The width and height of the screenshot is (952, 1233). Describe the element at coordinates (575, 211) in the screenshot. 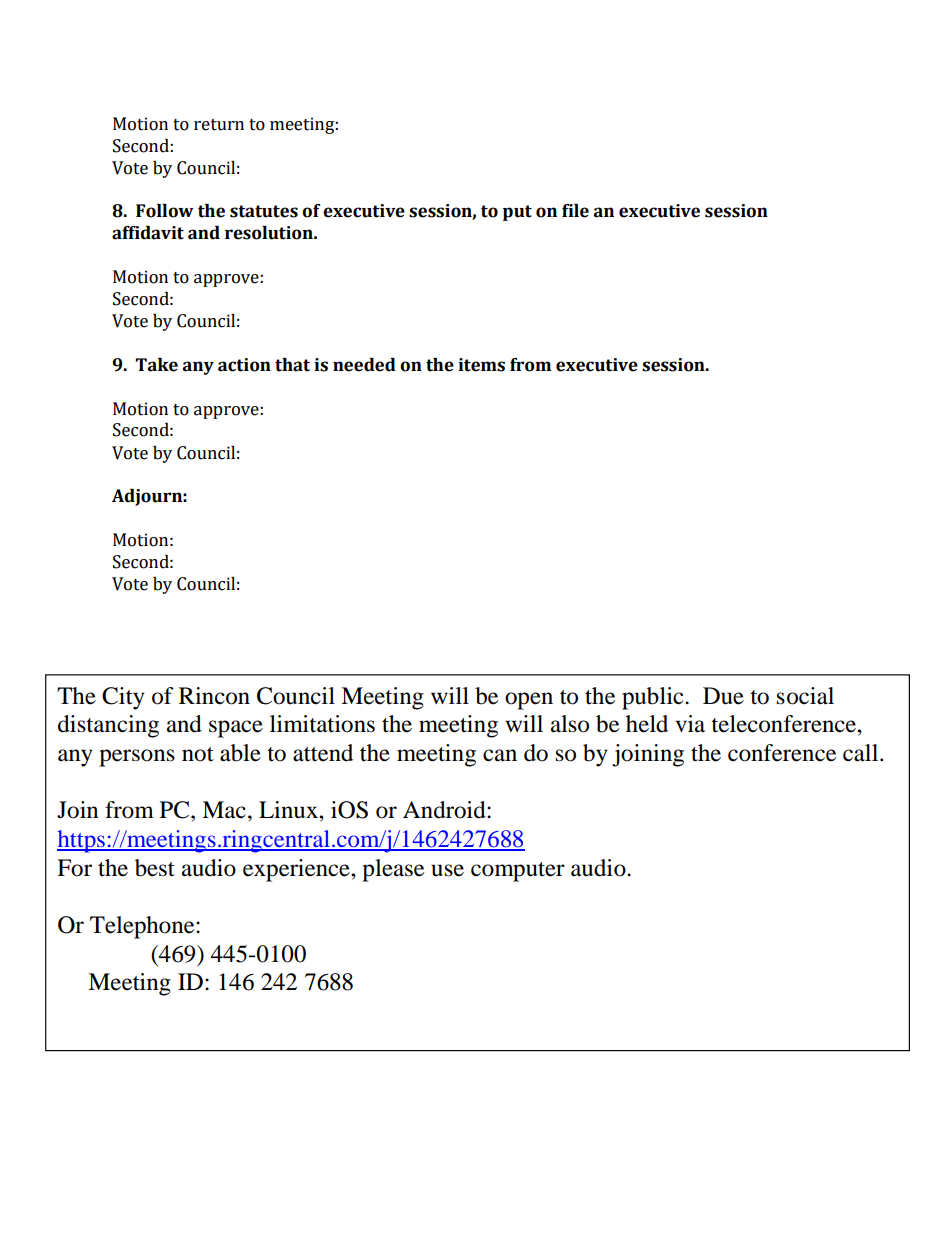

I see `file` at that location.
